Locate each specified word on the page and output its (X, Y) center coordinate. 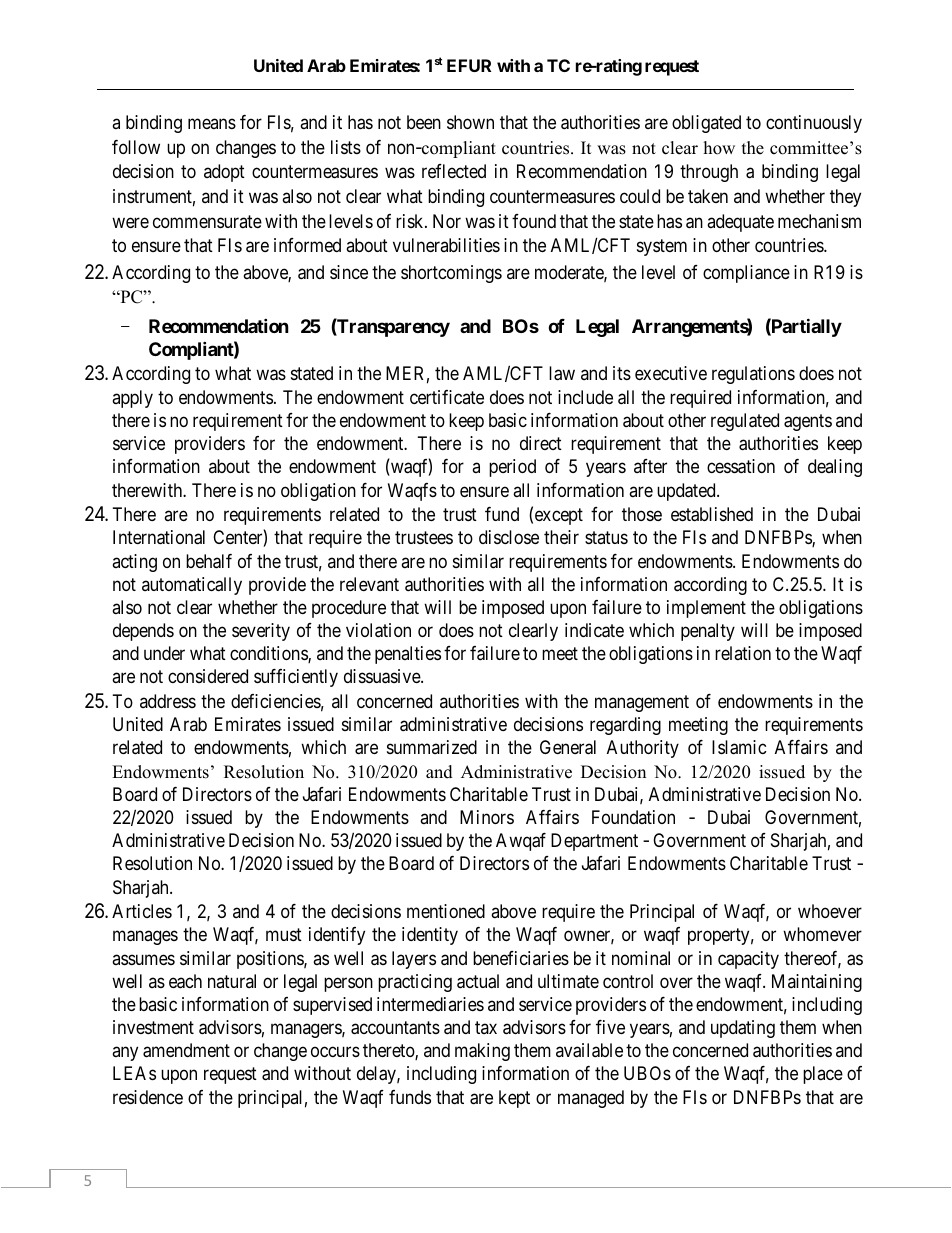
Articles (142, 911)
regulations (753, 375)
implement (706, 609)
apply (132, 399)
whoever (830, 911)
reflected (454, 171)
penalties (408, 655)
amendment (186, 1050)
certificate (447, 397)
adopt (224, 173)
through (709, 173)
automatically (192, 586)
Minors (487, 817)
